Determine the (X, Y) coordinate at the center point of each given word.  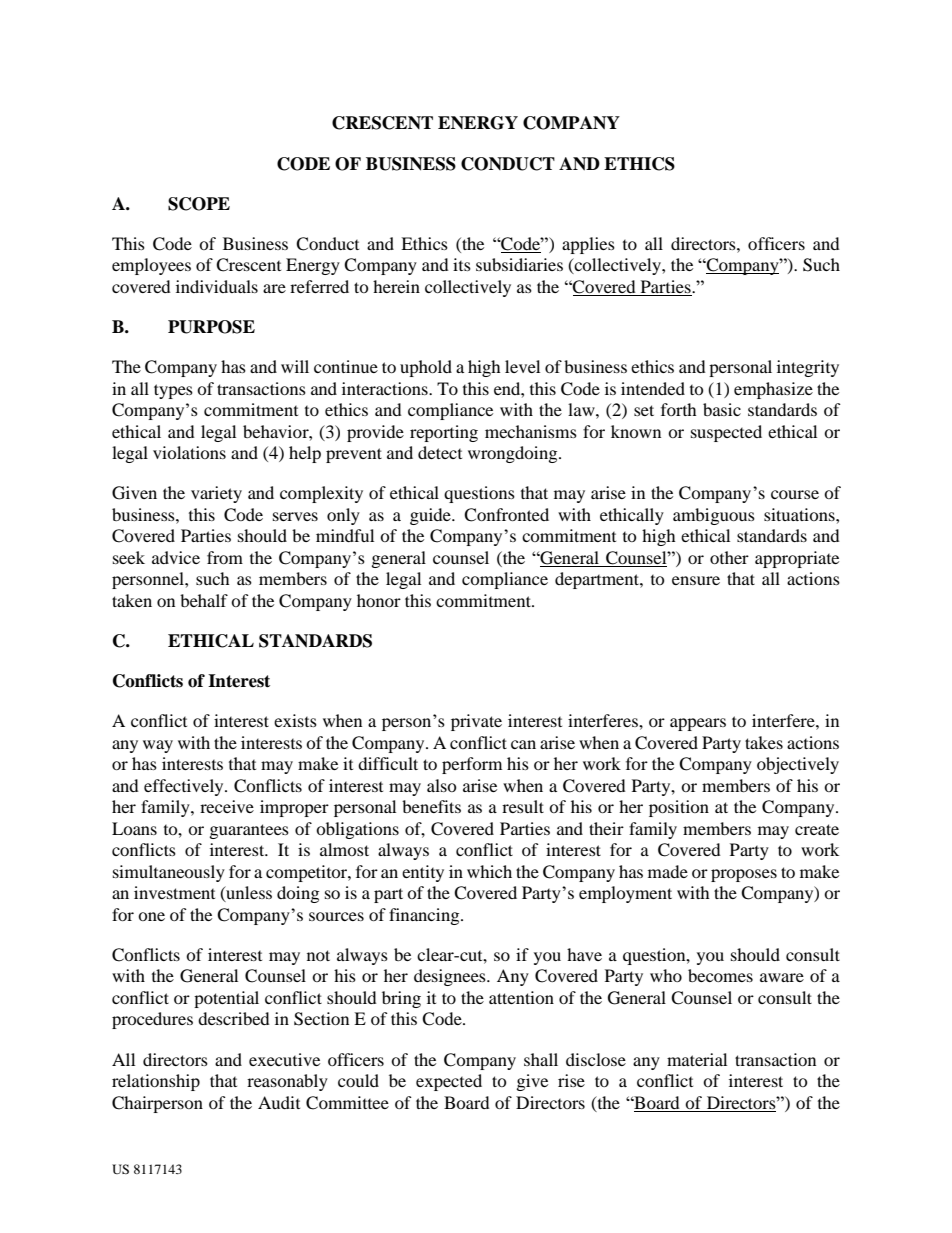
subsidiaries (519, 264)
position (679, 808)
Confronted (506, 515)
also (442, 785)
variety (216, 494)
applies (588, 245)
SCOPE (199, 204)
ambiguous (714, 516)
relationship (156, 1082)
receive (227, 806)
